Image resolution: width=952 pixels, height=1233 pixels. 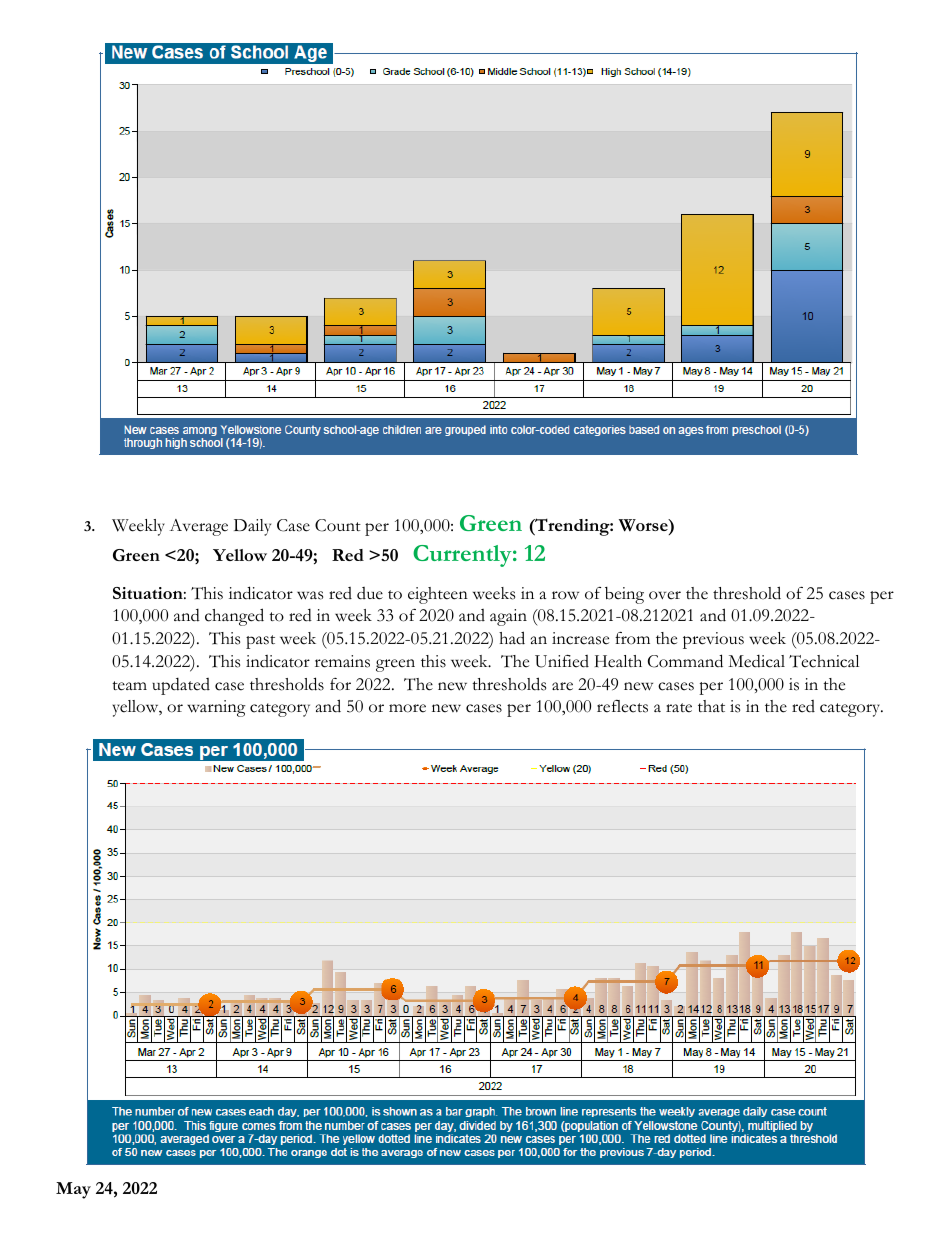 I want to click on rate, so click(x=679, y=708).
